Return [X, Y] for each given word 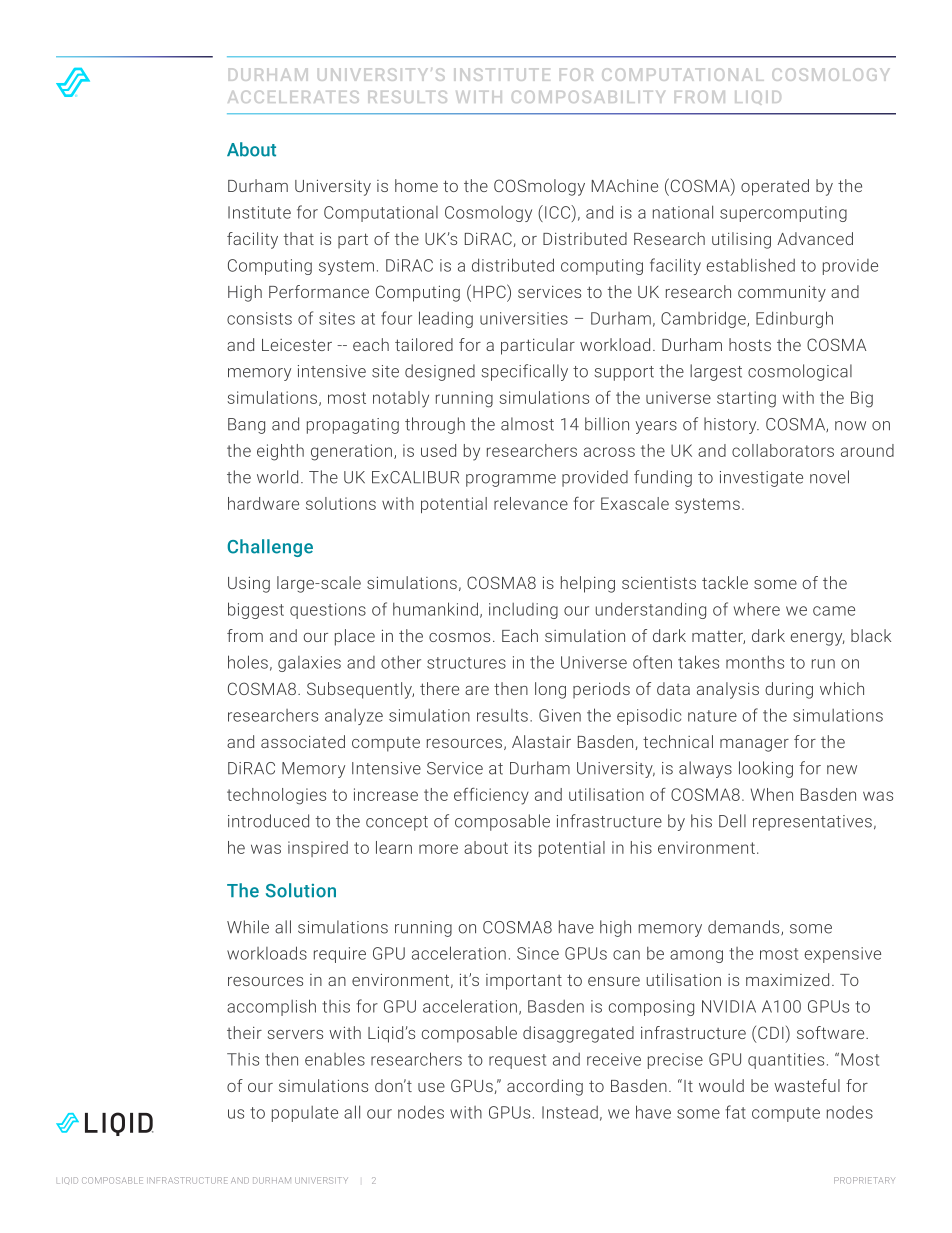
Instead [570, 1112]
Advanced [815, 238]
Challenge [270, 548]
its [523, 847]
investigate [761, 479]
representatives [812, 823]
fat [735, 1112]
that [299, 238]
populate [305, 1114]
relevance [531, 503]
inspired [318, 849]
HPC [490, 291]
